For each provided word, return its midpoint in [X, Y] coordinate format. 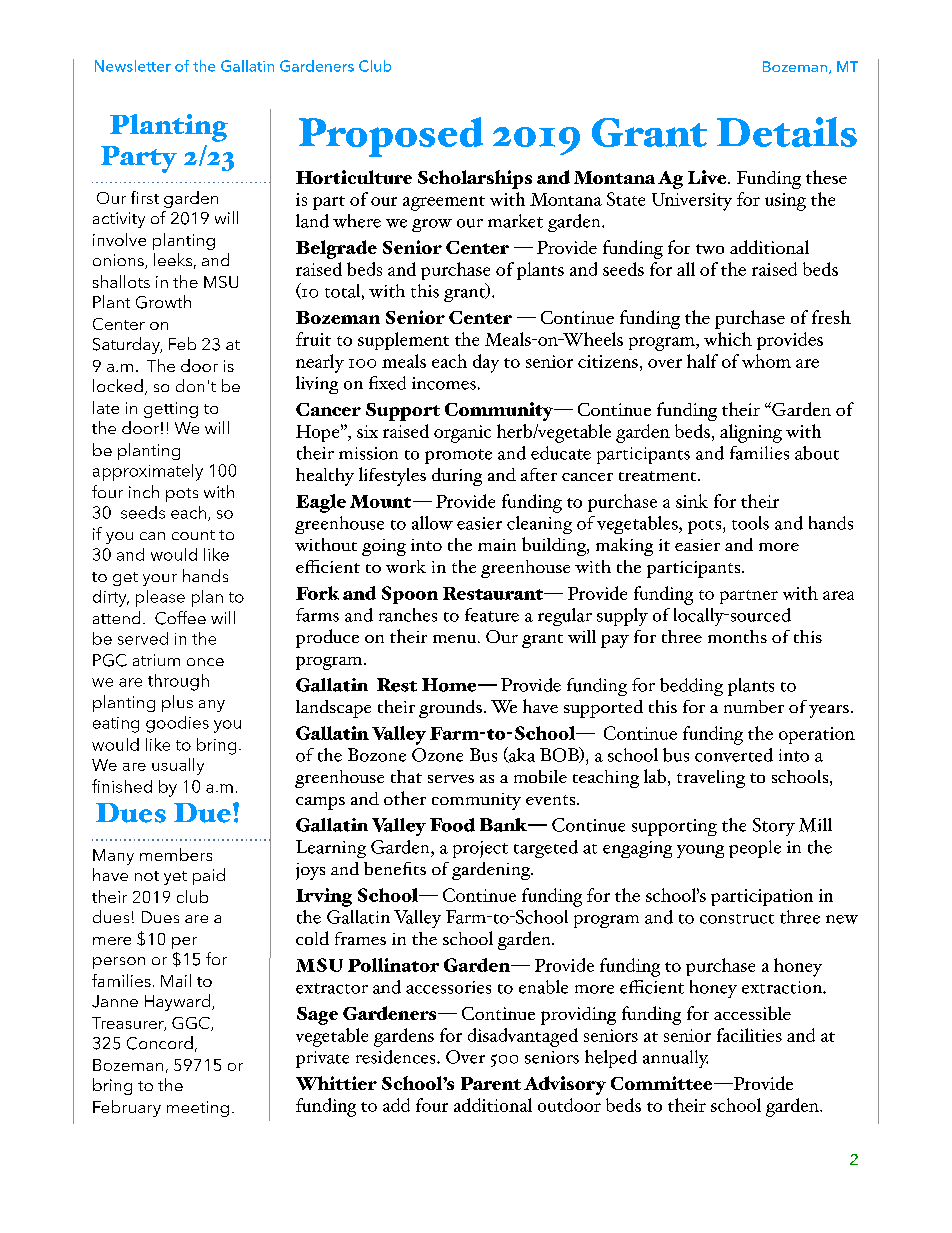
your [160, 580]
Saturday [127, 345]
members [176, 854]
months [737, 636]
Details [787, 132]
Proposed [391, 137]
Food [452, 825]
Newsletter [133, 66]
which [728, 339]
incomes [444, 383]
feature [492, 615]
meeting [198, 1109]
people [755, 849]
